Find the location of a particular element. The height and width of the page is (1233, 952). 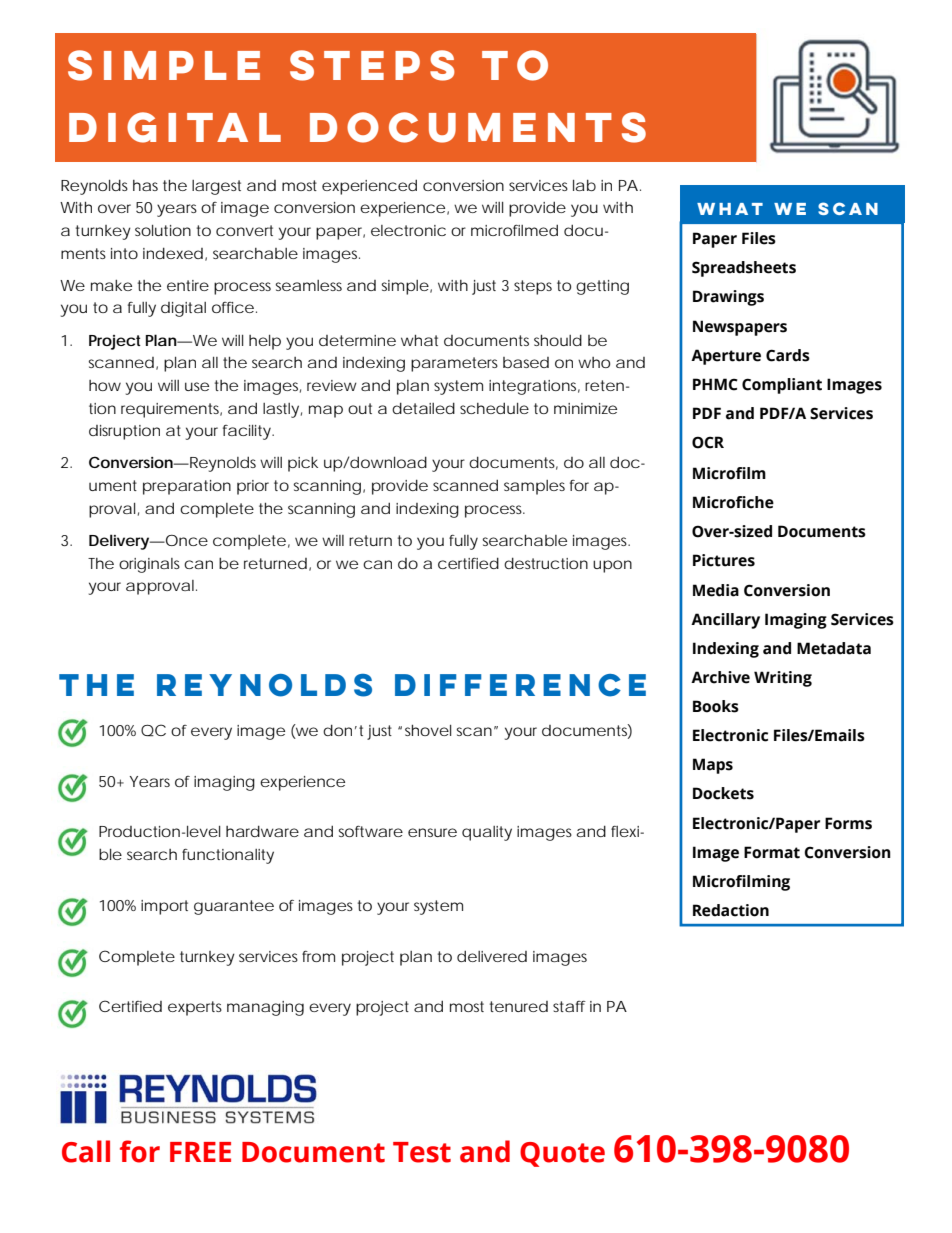

upon is located at coordinates (612, 566).
